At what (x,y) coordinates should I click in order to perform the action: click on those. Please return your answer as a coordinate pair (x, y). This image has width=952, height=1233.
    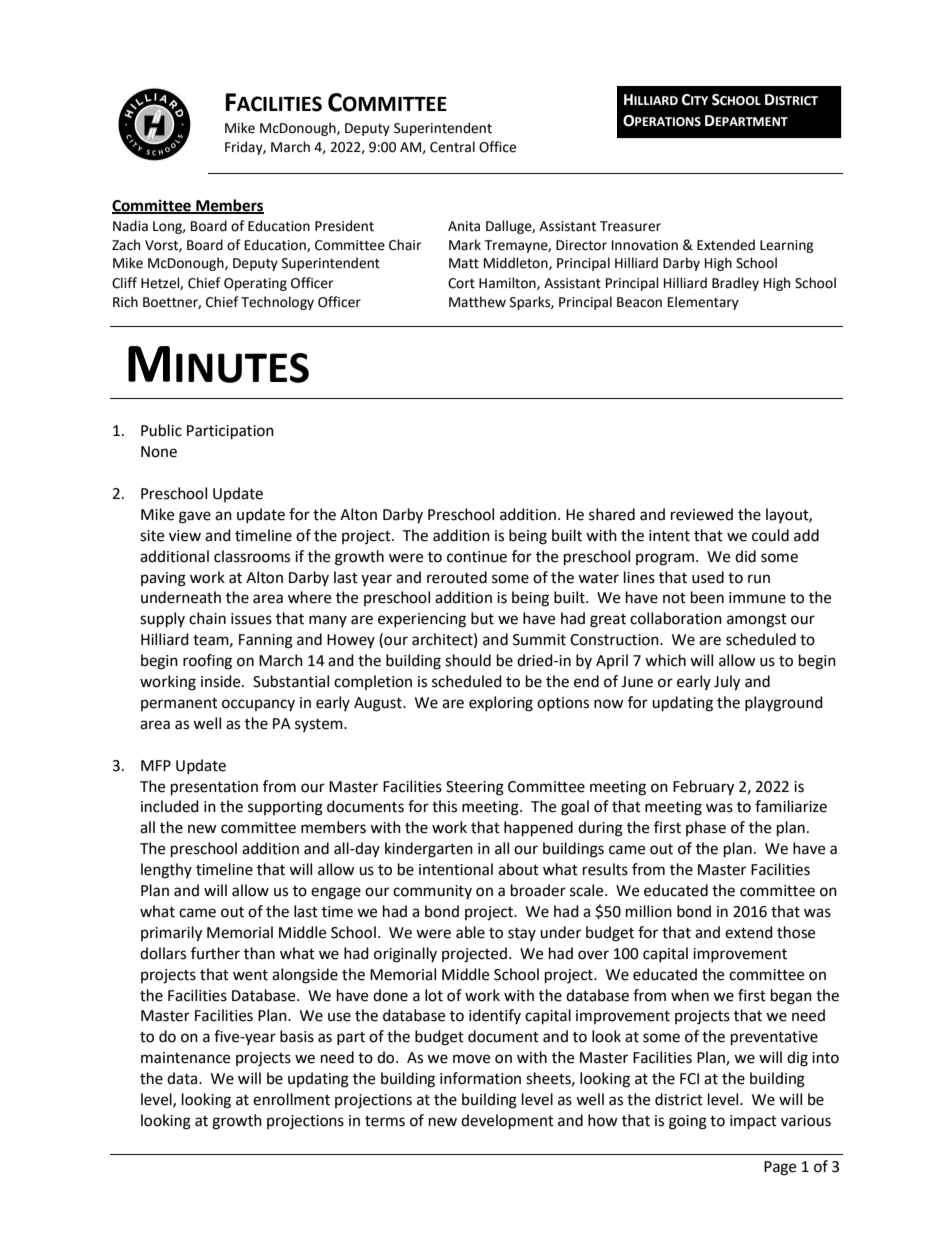
    Looking at the image, I should click on (796, 932).
